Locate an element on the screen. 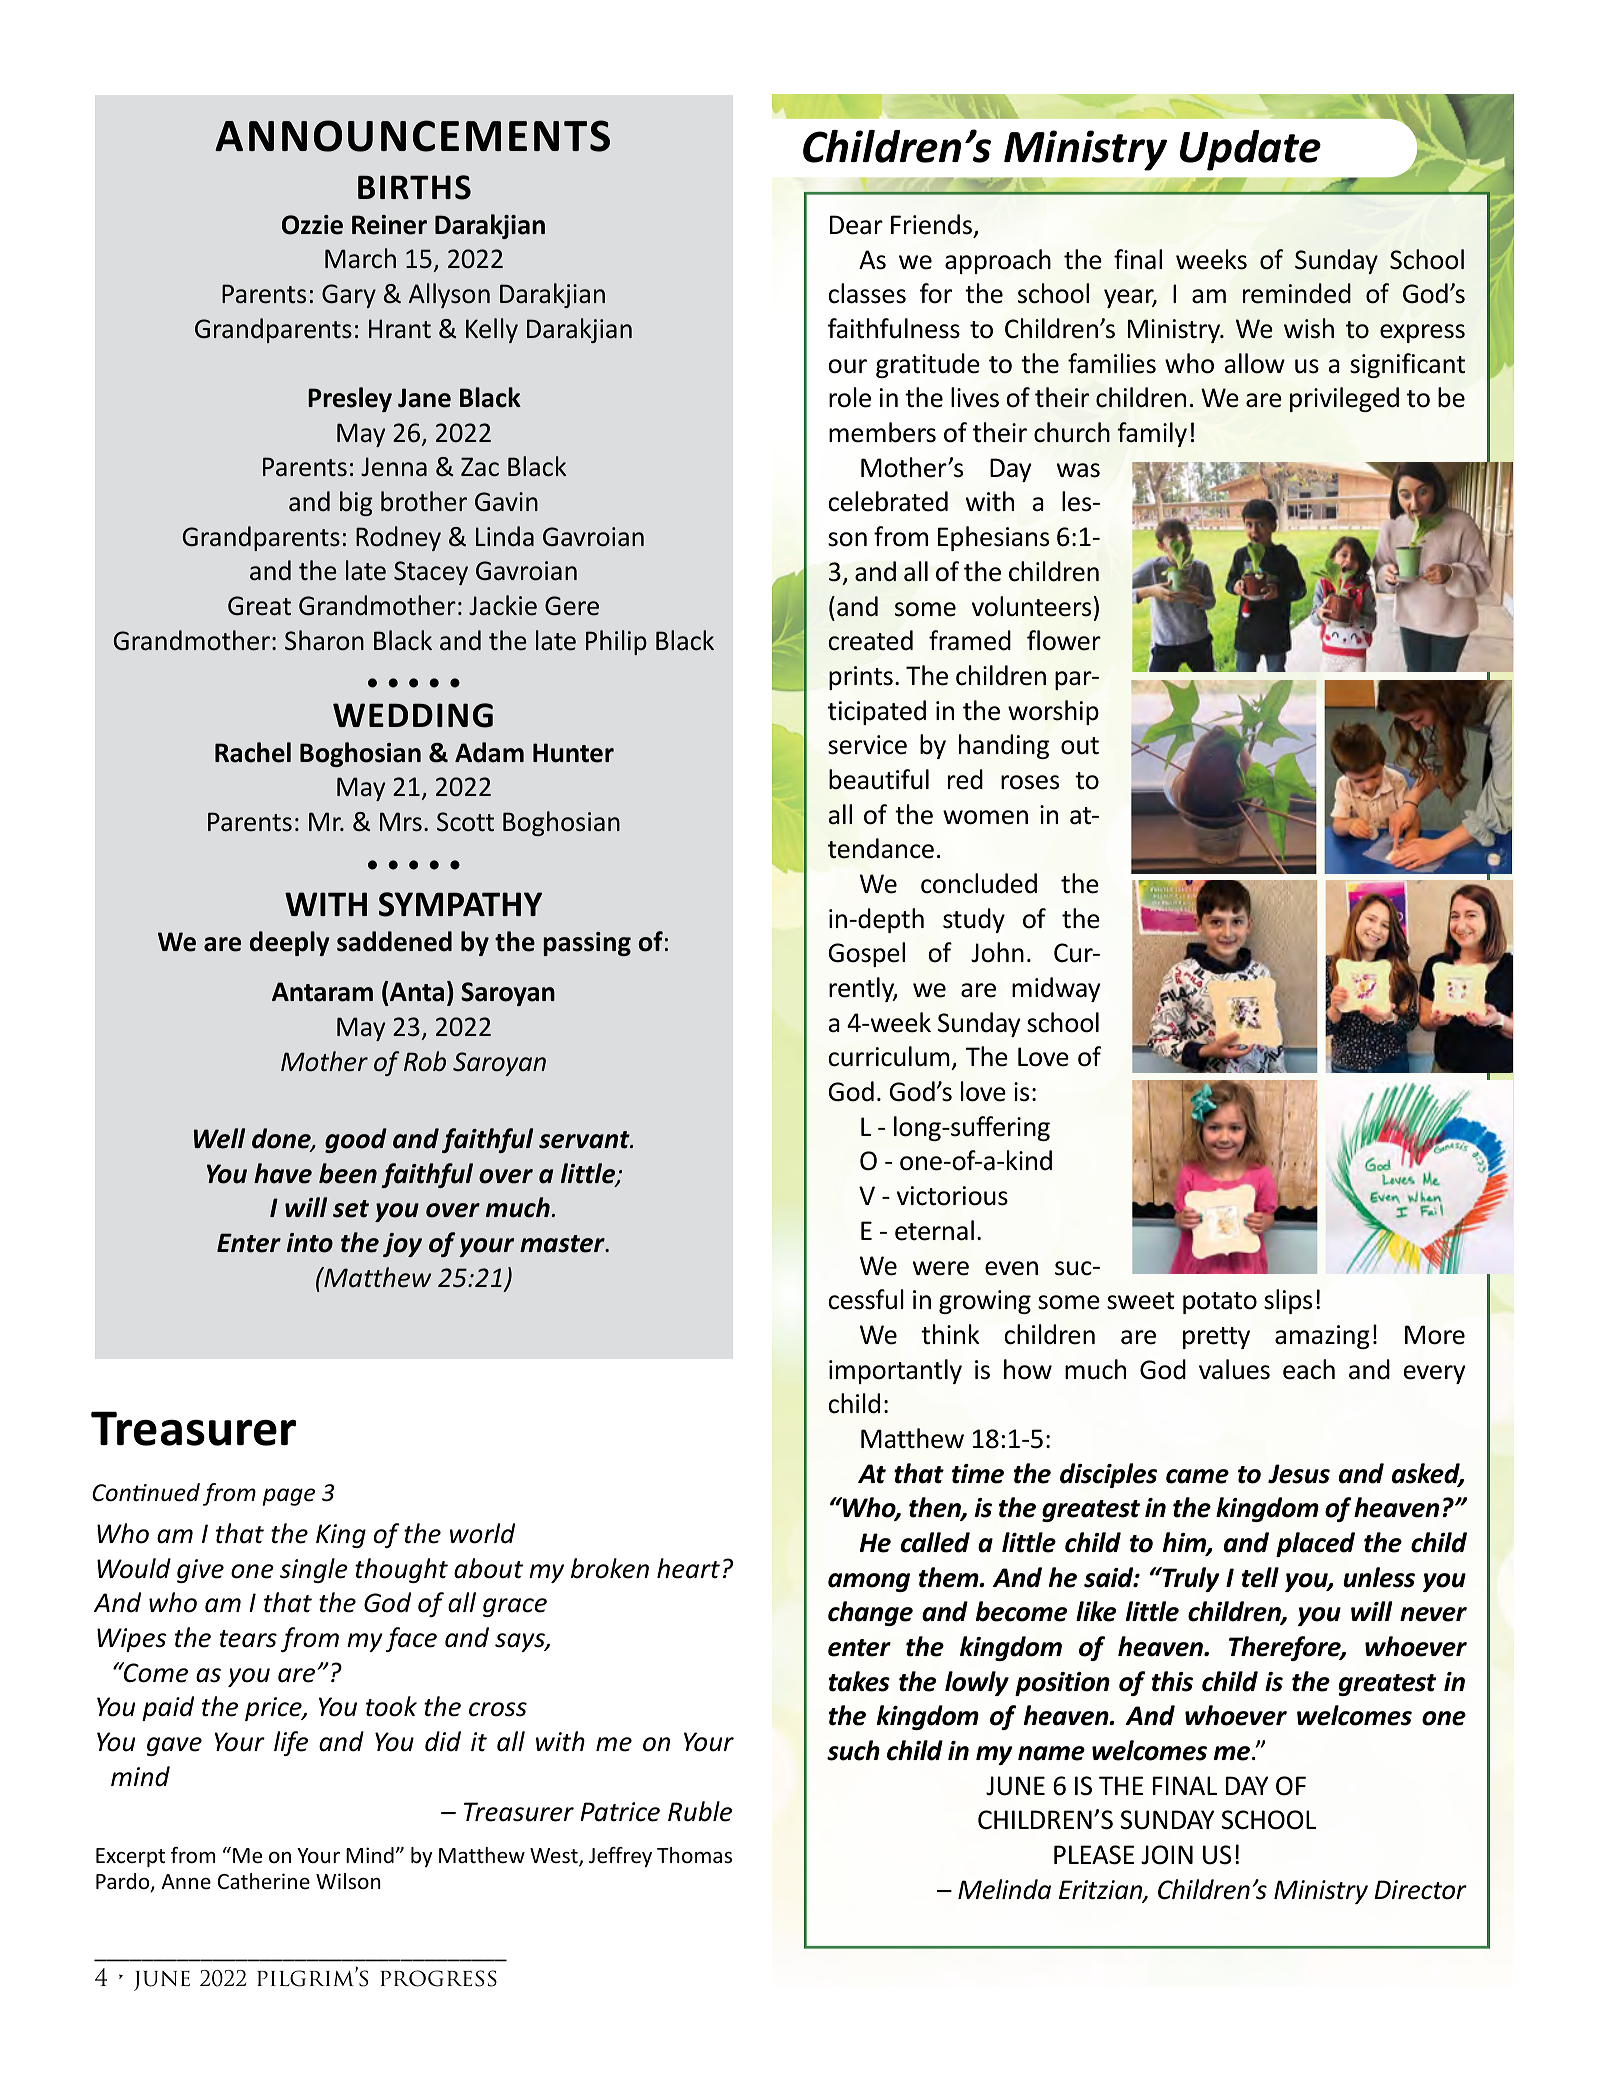 The height and width of the screenshot is (2081, 1608). celebrated is located at coordinates (888, 501).
